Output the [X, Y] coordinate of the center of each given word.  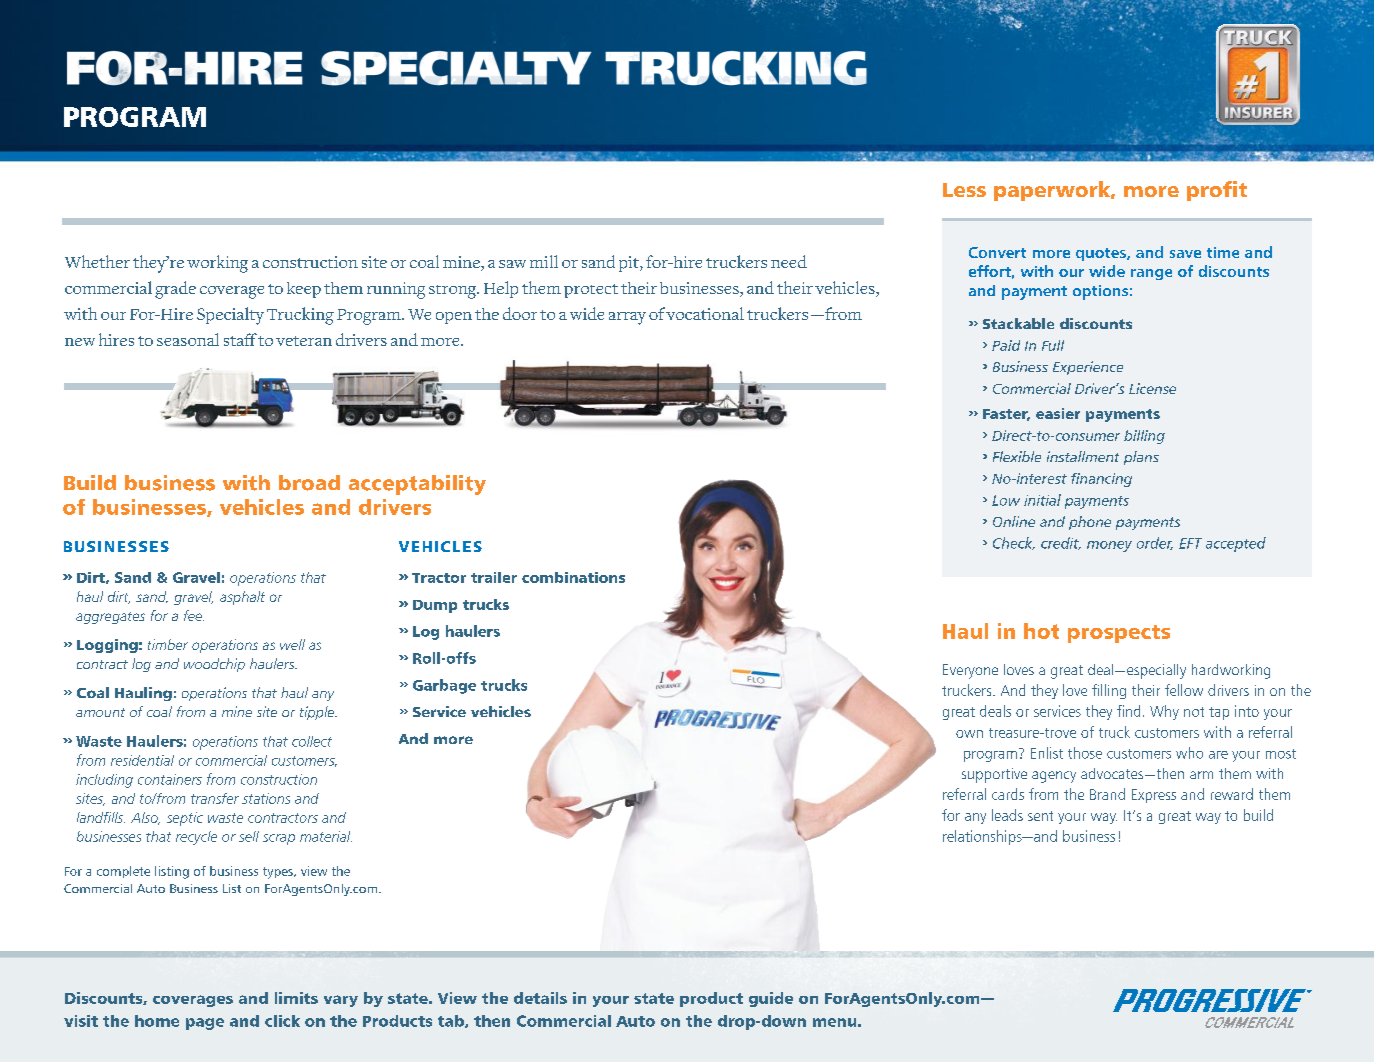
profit [1217, 191]
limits [296, 998]
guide [771, 999]
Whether [97, 261]
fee [194, 615]
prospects [1119, 634]
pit [630, 264]
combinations [573, 577]
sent [1040, 816]
